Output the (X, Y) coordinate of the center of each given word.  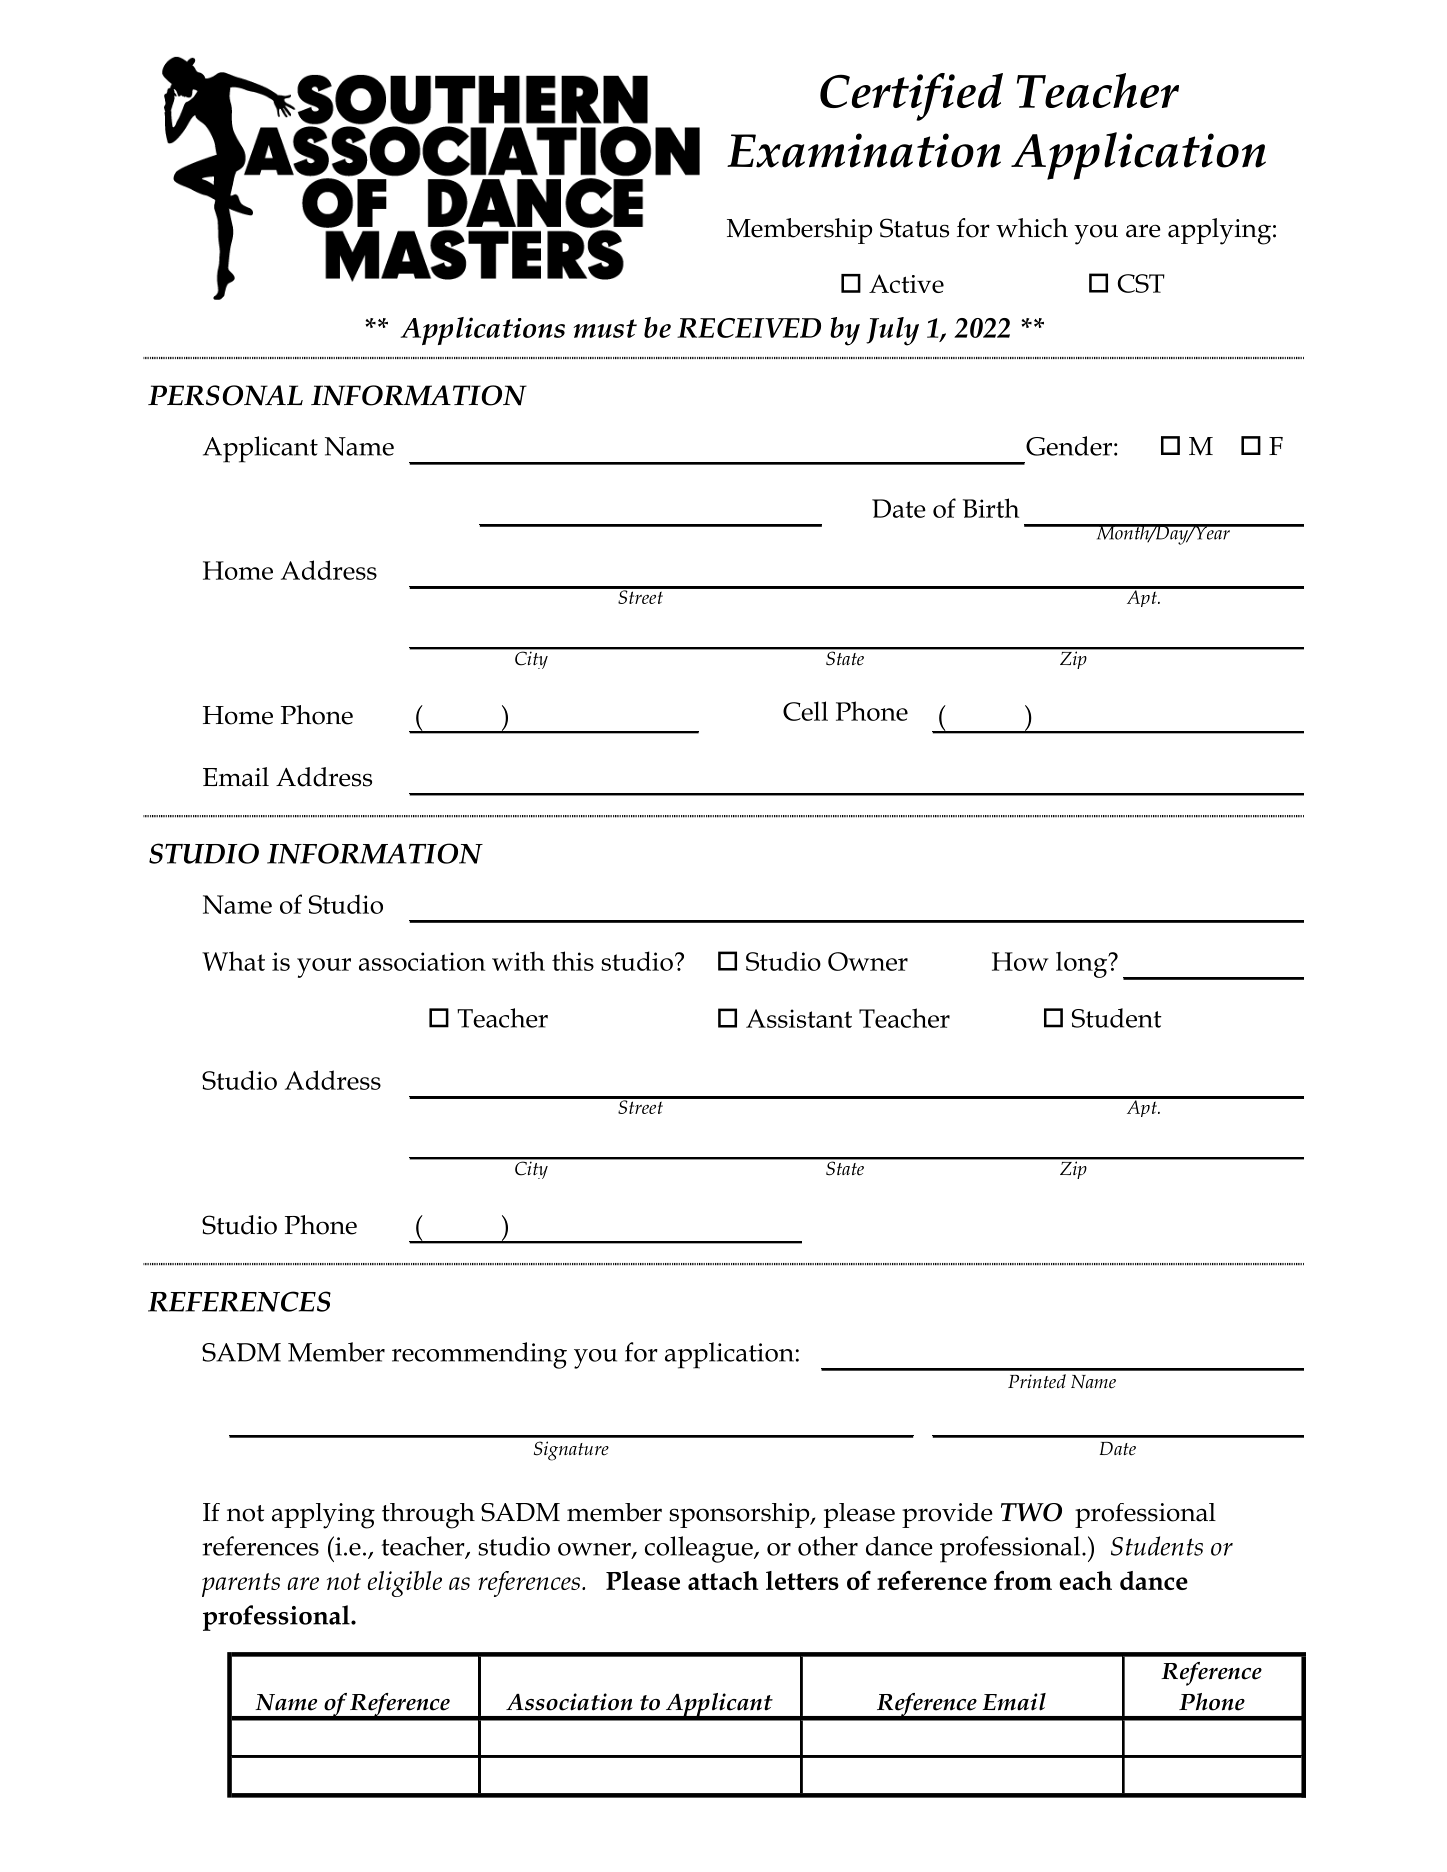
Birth (991, 508)
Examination (864, 150)
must (605, 328)
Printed (1037, 1381)
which (1032, 228)
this (573, 961)
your (324, 968)
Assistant (799, 1018)
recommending (479, 1355)
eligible (404, 1584)
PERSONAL (225, 395)
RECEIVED (749, 328)
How (1020, 961)
